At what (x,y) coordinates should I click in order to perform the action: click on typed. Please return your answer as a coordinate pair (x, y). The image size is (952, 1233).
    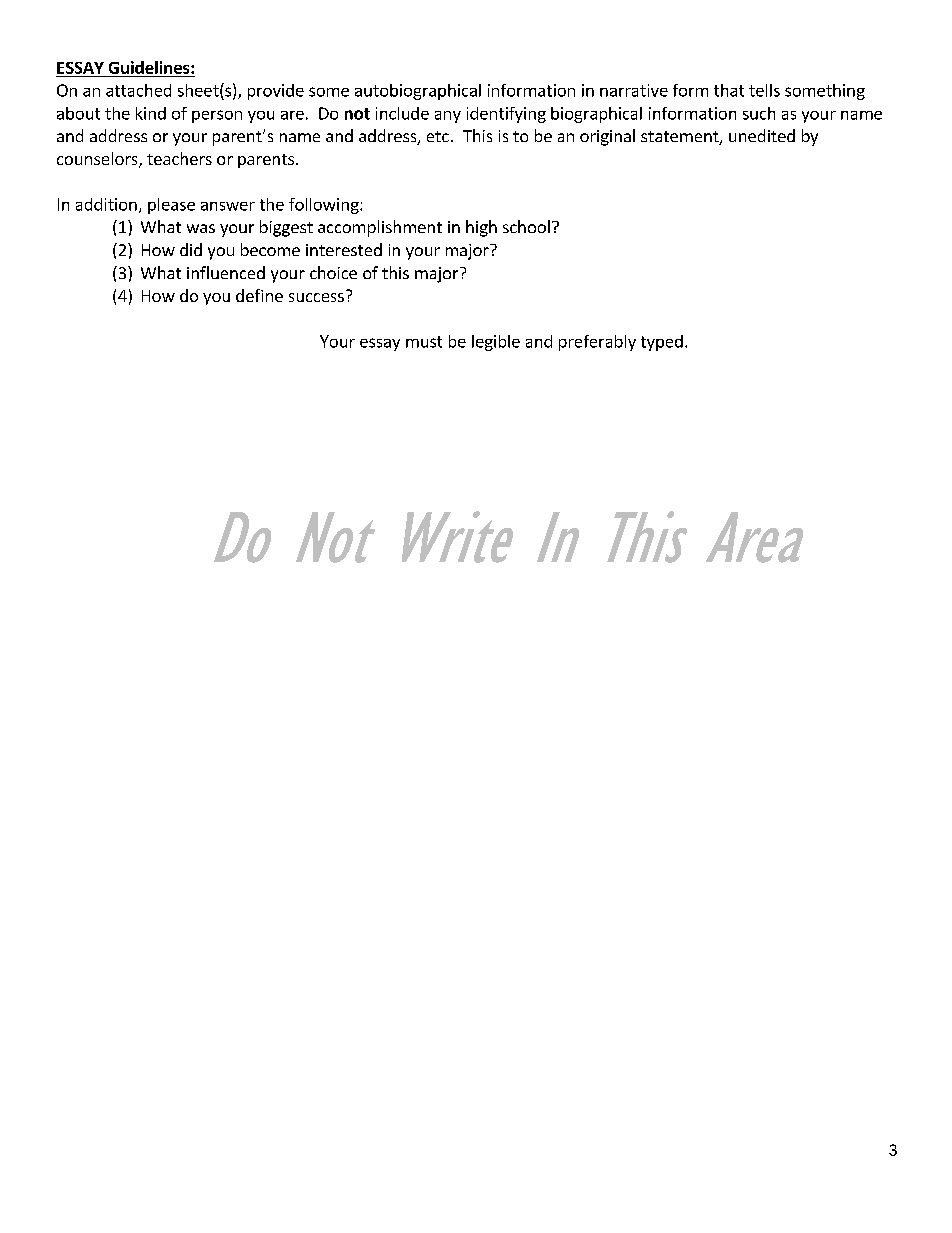
    Looking at the image, I should click on (662, 343).
